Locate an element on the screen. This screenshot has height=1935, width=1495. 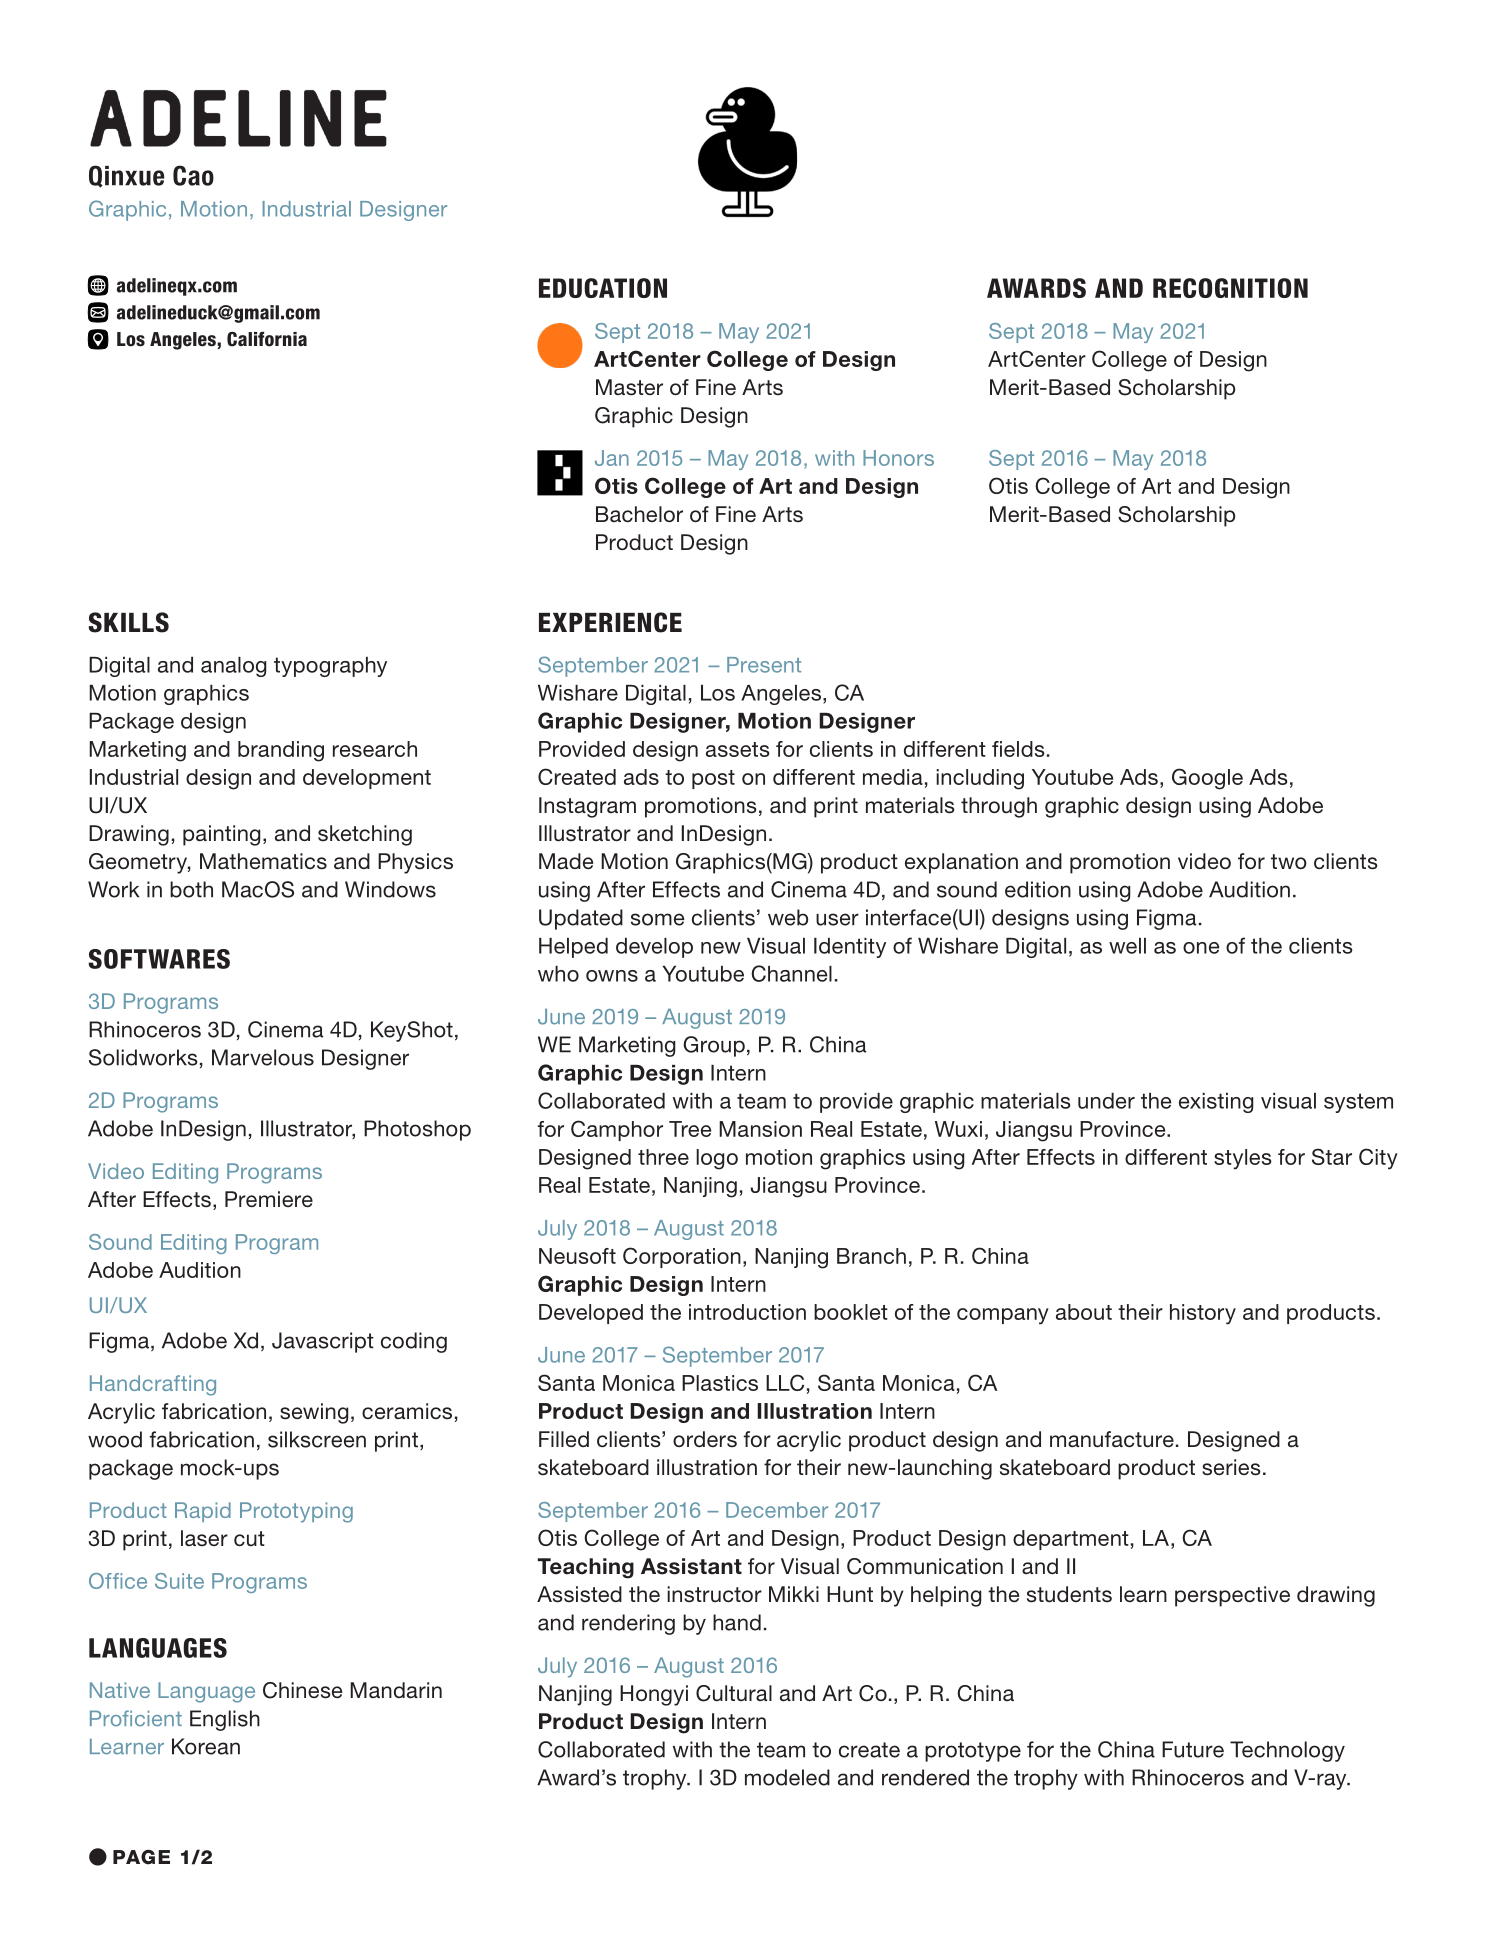
Google is located at coordinates (1207, 779).
